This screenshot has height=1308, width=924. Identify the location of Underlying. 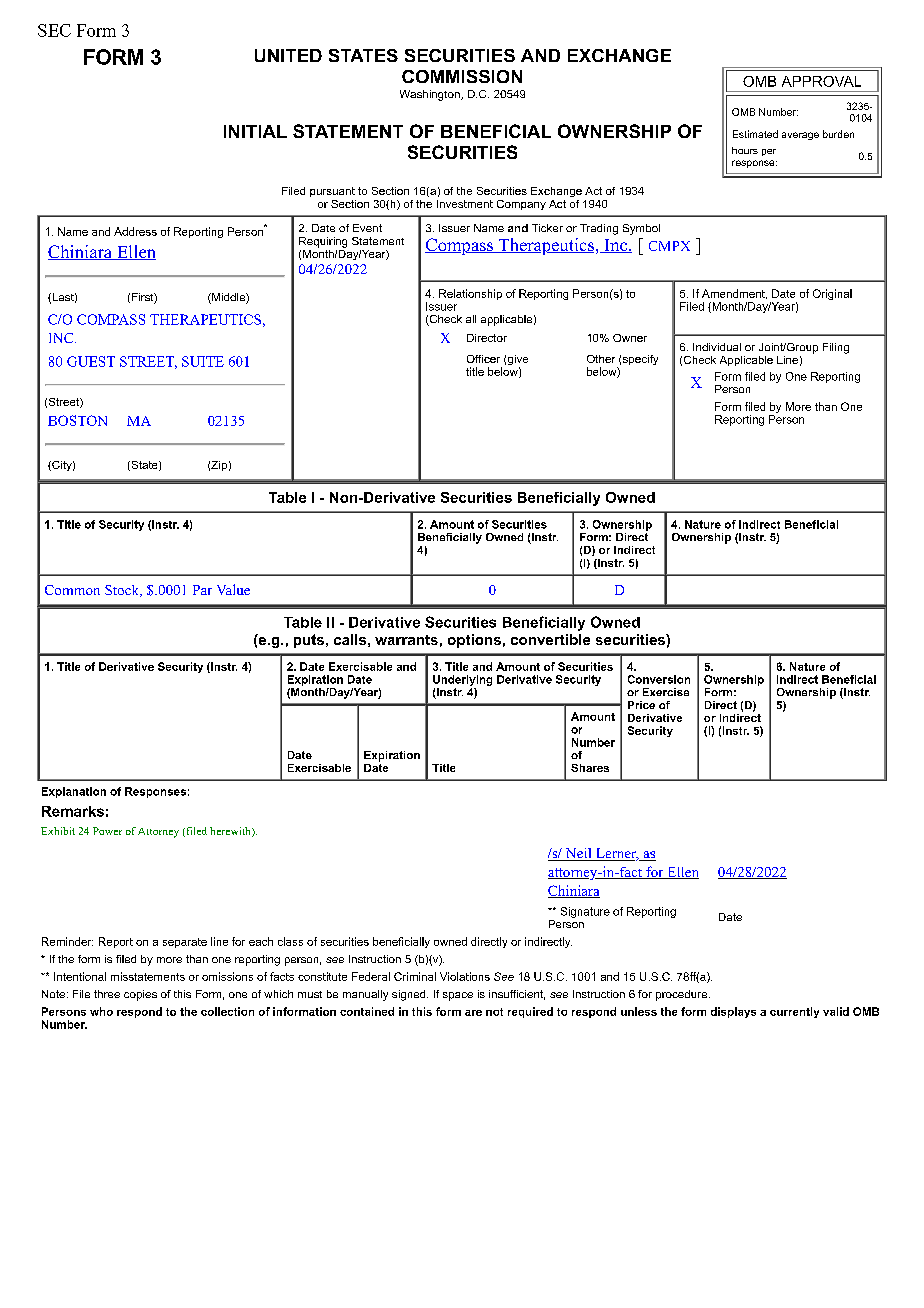
(462, 680).
